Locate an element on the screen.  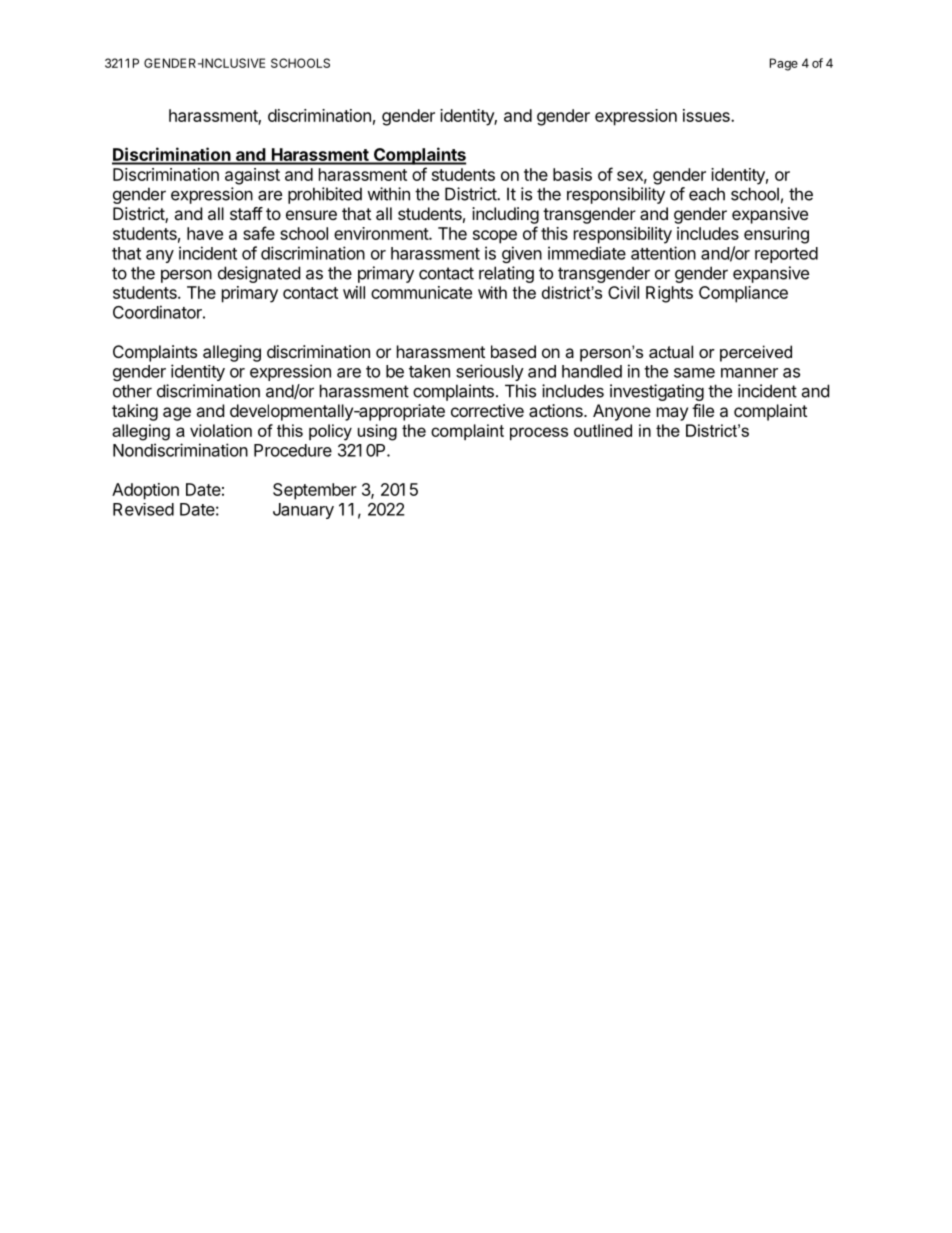
designated is located at coordinates (259, 274).
